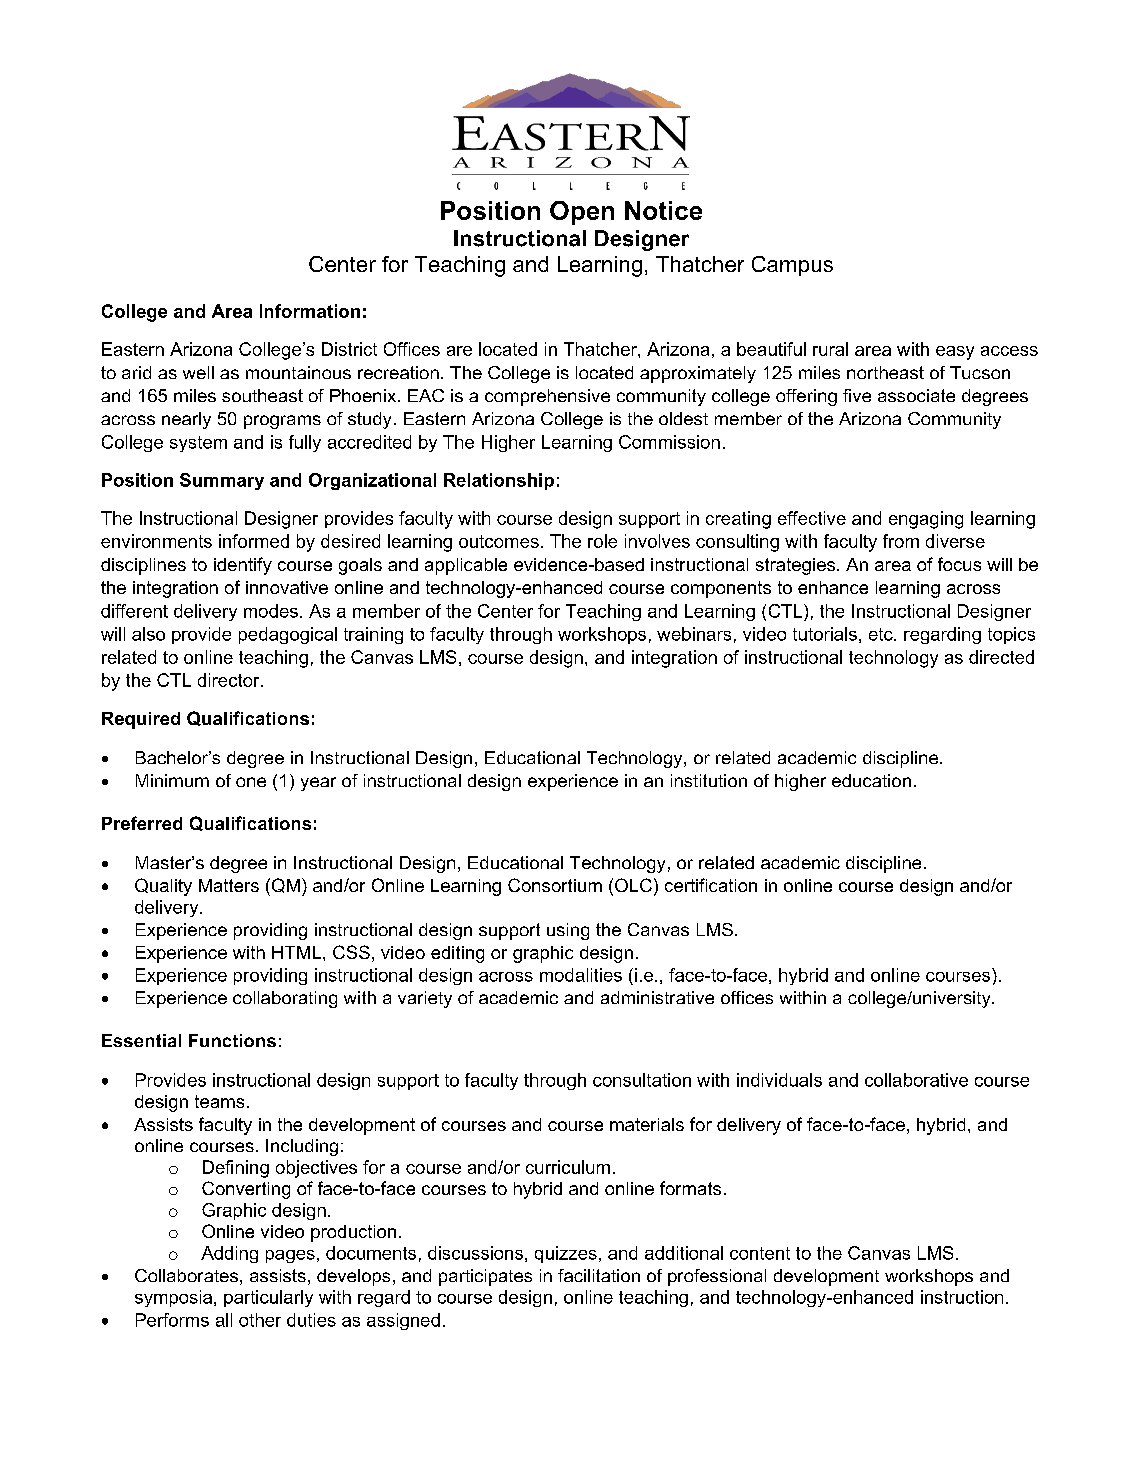  Describe the element at coordinates (916, 1080) in the screenshot. I see `collaborative` at that location.
